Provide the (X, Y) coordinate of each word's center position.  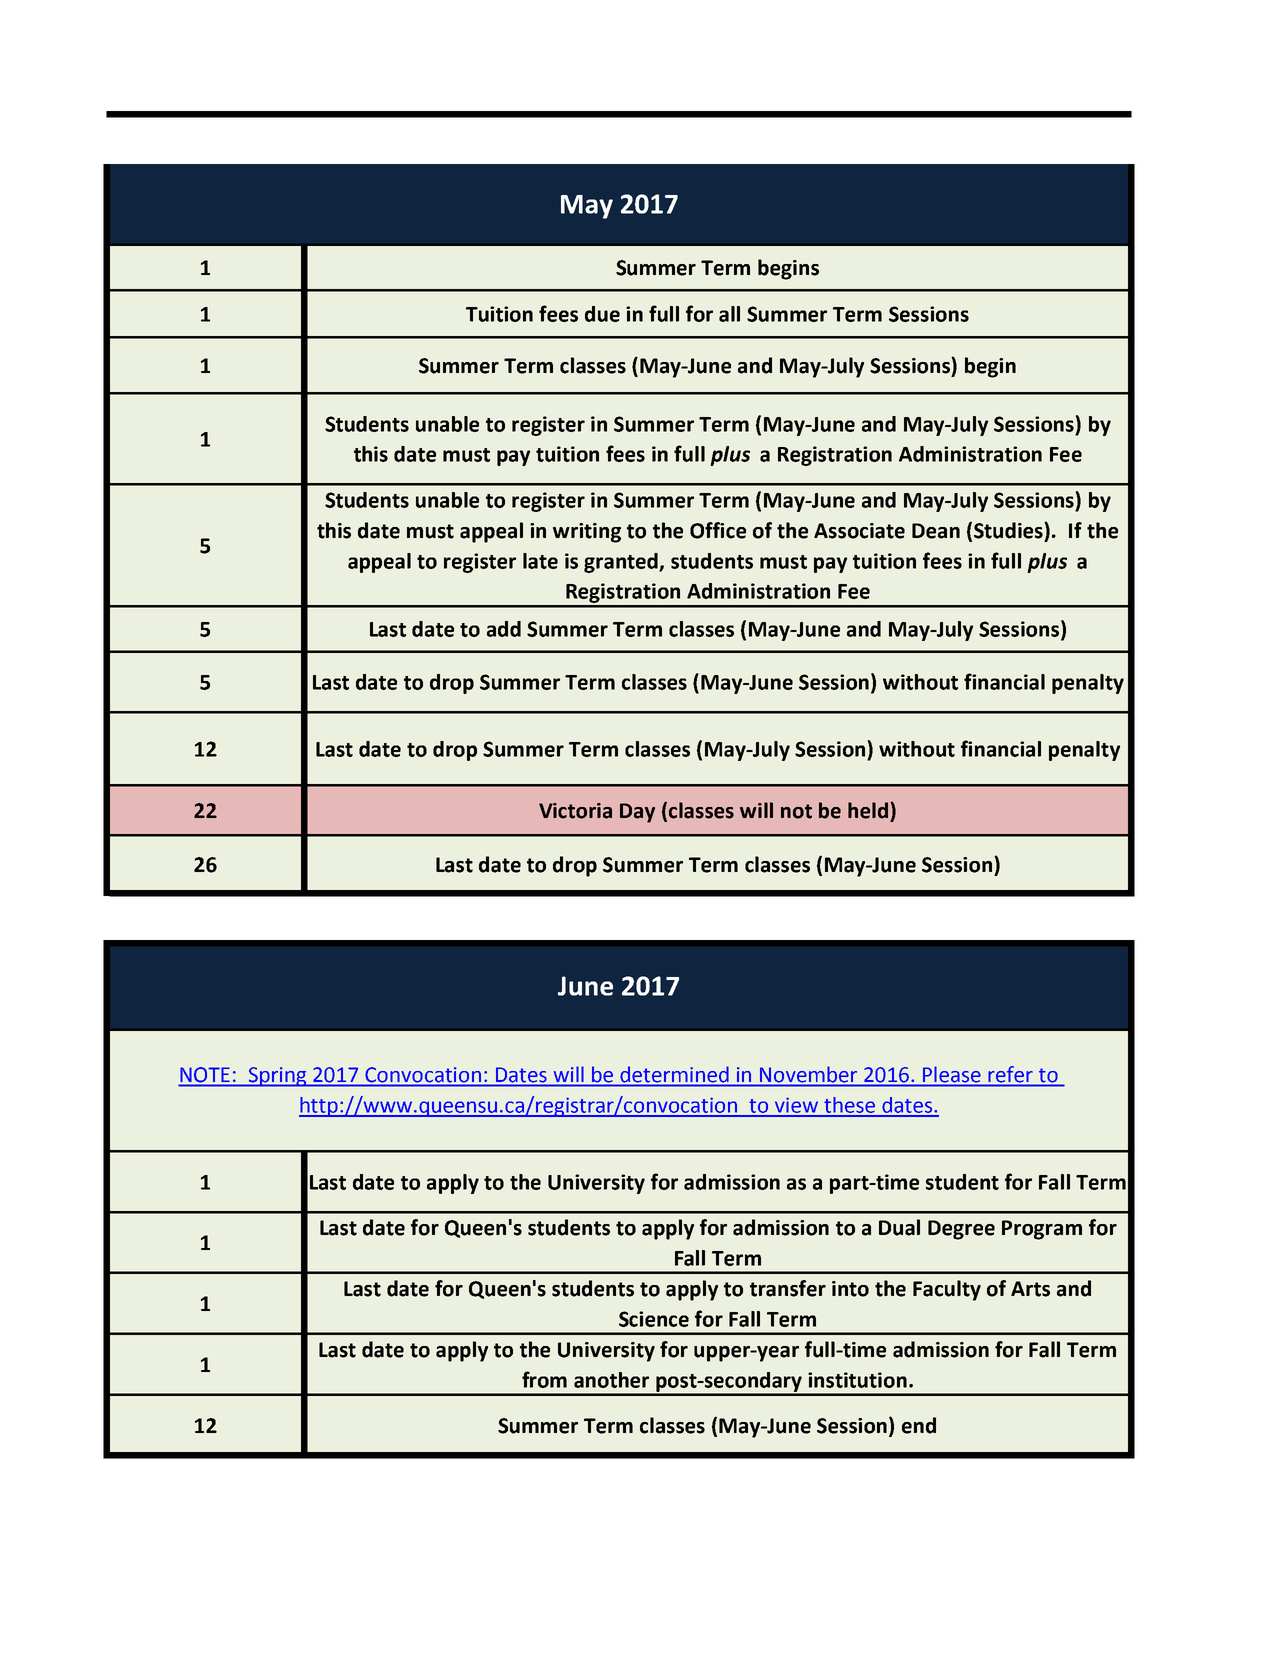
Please (951, 1074)
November (808, 1074)
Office (718, 530)
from (544, 1379)
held (868, 810)
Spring (278, 1077)
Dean (936, 531)
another (611, 1380)
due (602, 314)
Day (637, 813)
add (504, 629)
